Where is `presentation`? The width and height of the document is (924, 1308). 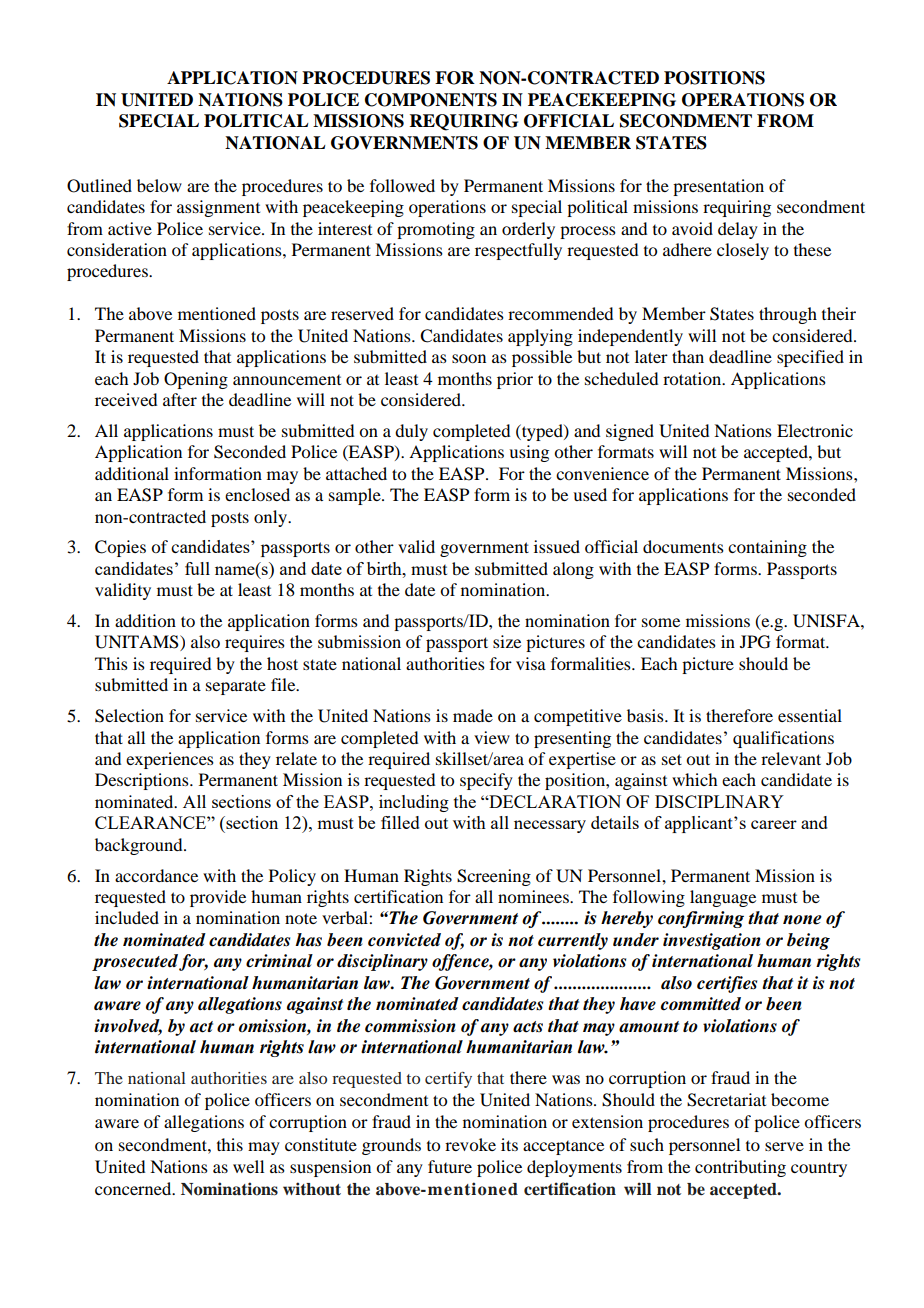
presentation is located at coordinates (718, 187).
